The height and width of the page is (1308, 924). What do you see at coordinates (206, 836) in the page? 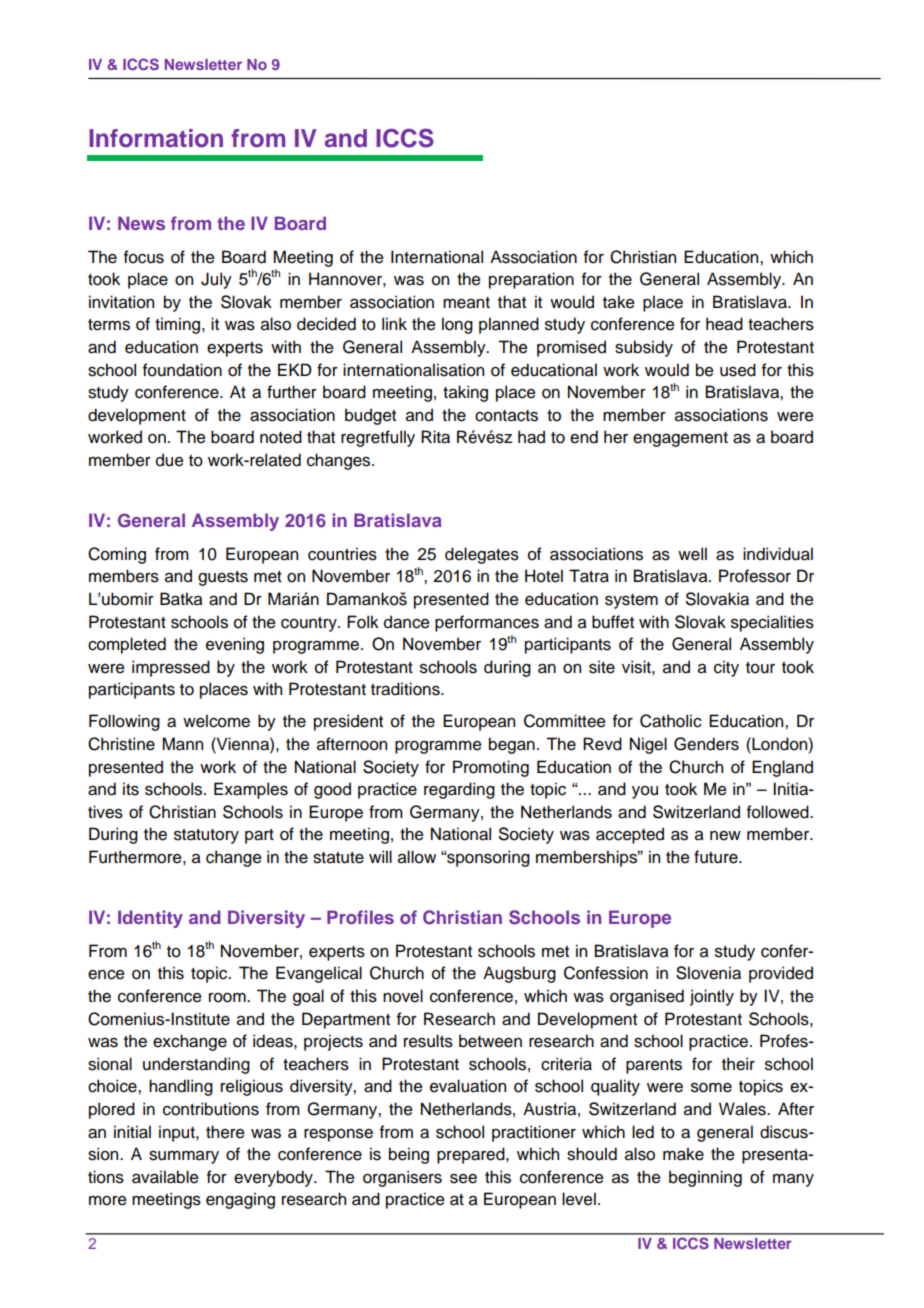
I see `statutory` at bounding box center [206, 836].
